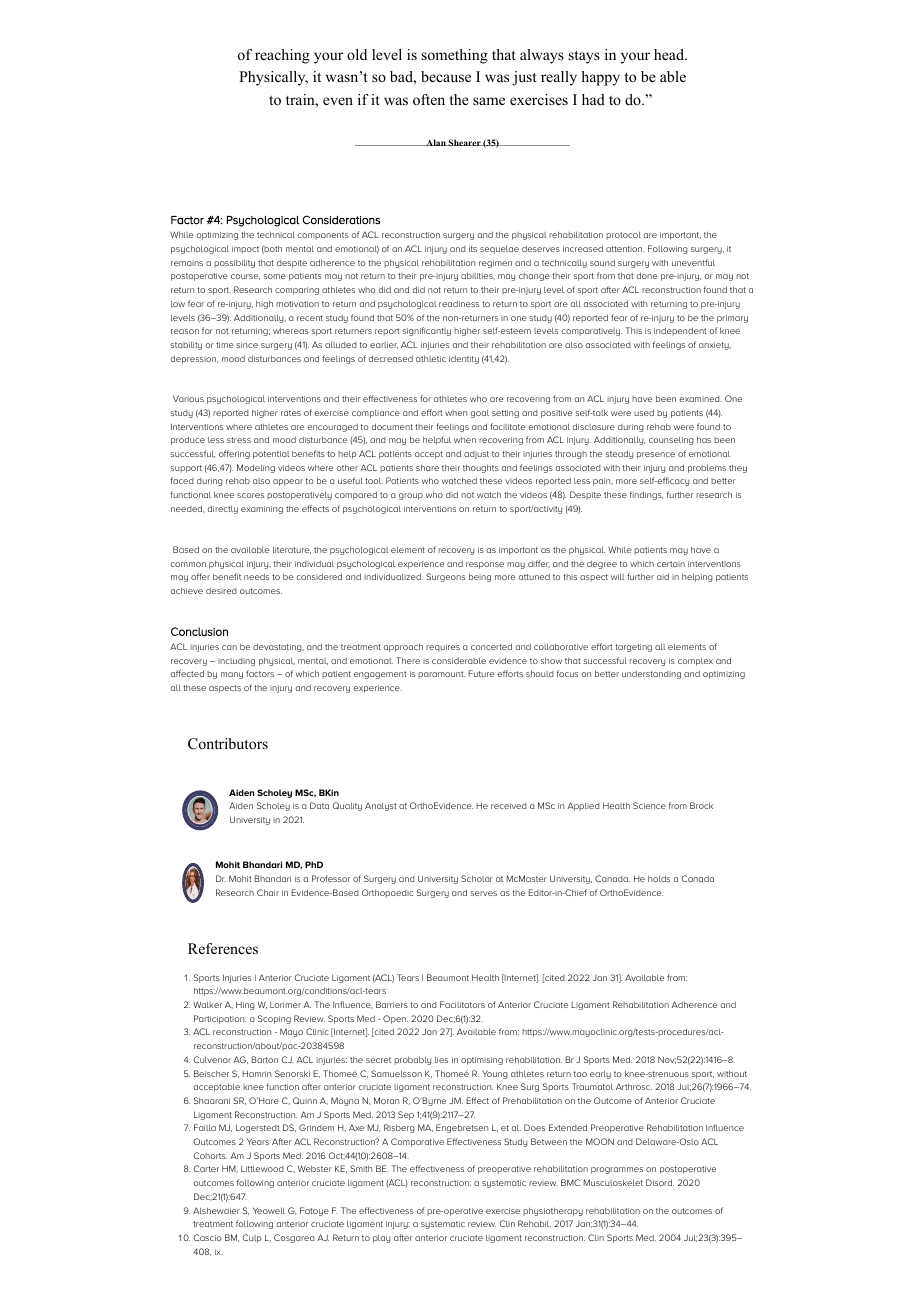  Describe the element at coordinates (223, 948) in the page. I see `References` at that location.
